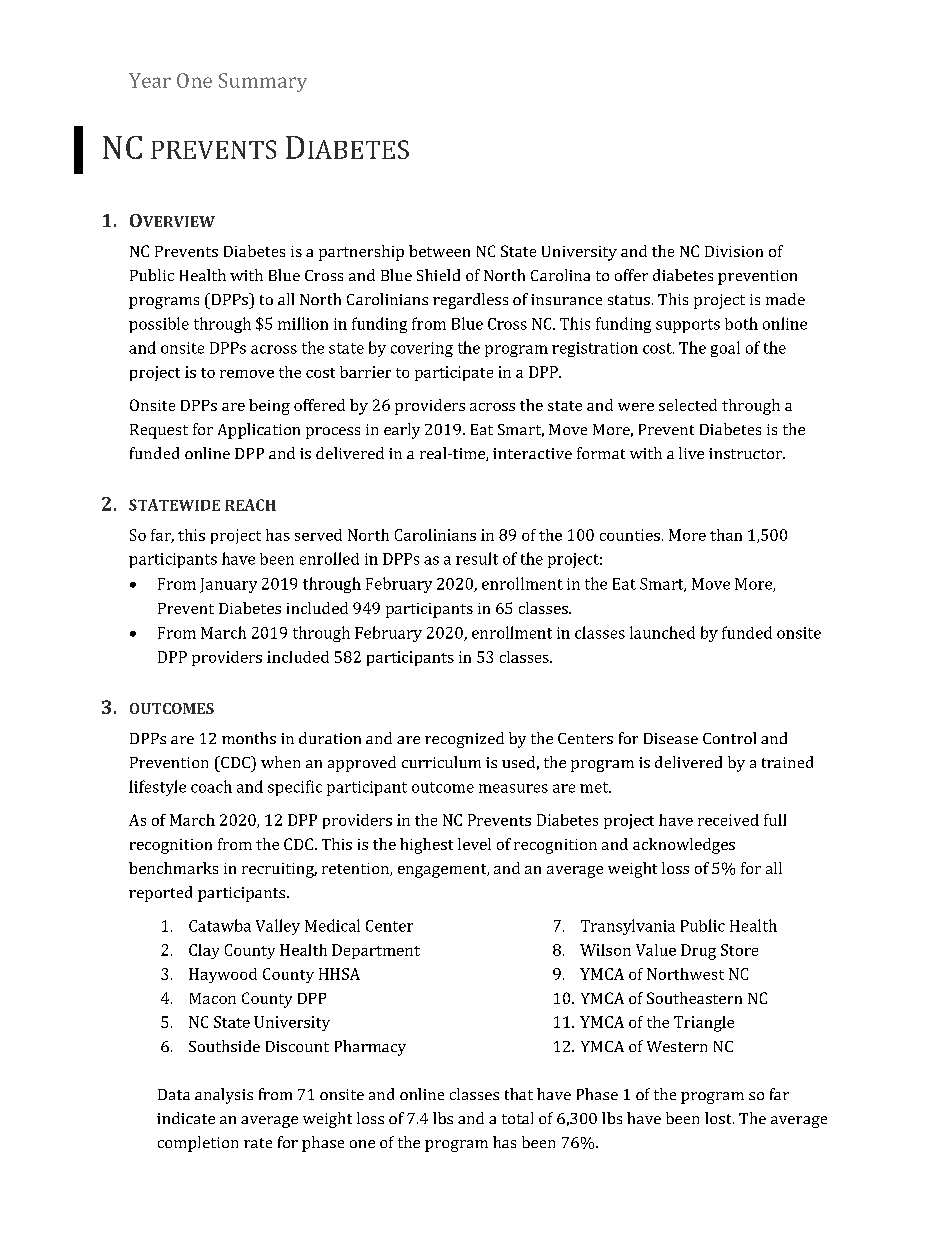  I want to click on result, so click(477, 558).
